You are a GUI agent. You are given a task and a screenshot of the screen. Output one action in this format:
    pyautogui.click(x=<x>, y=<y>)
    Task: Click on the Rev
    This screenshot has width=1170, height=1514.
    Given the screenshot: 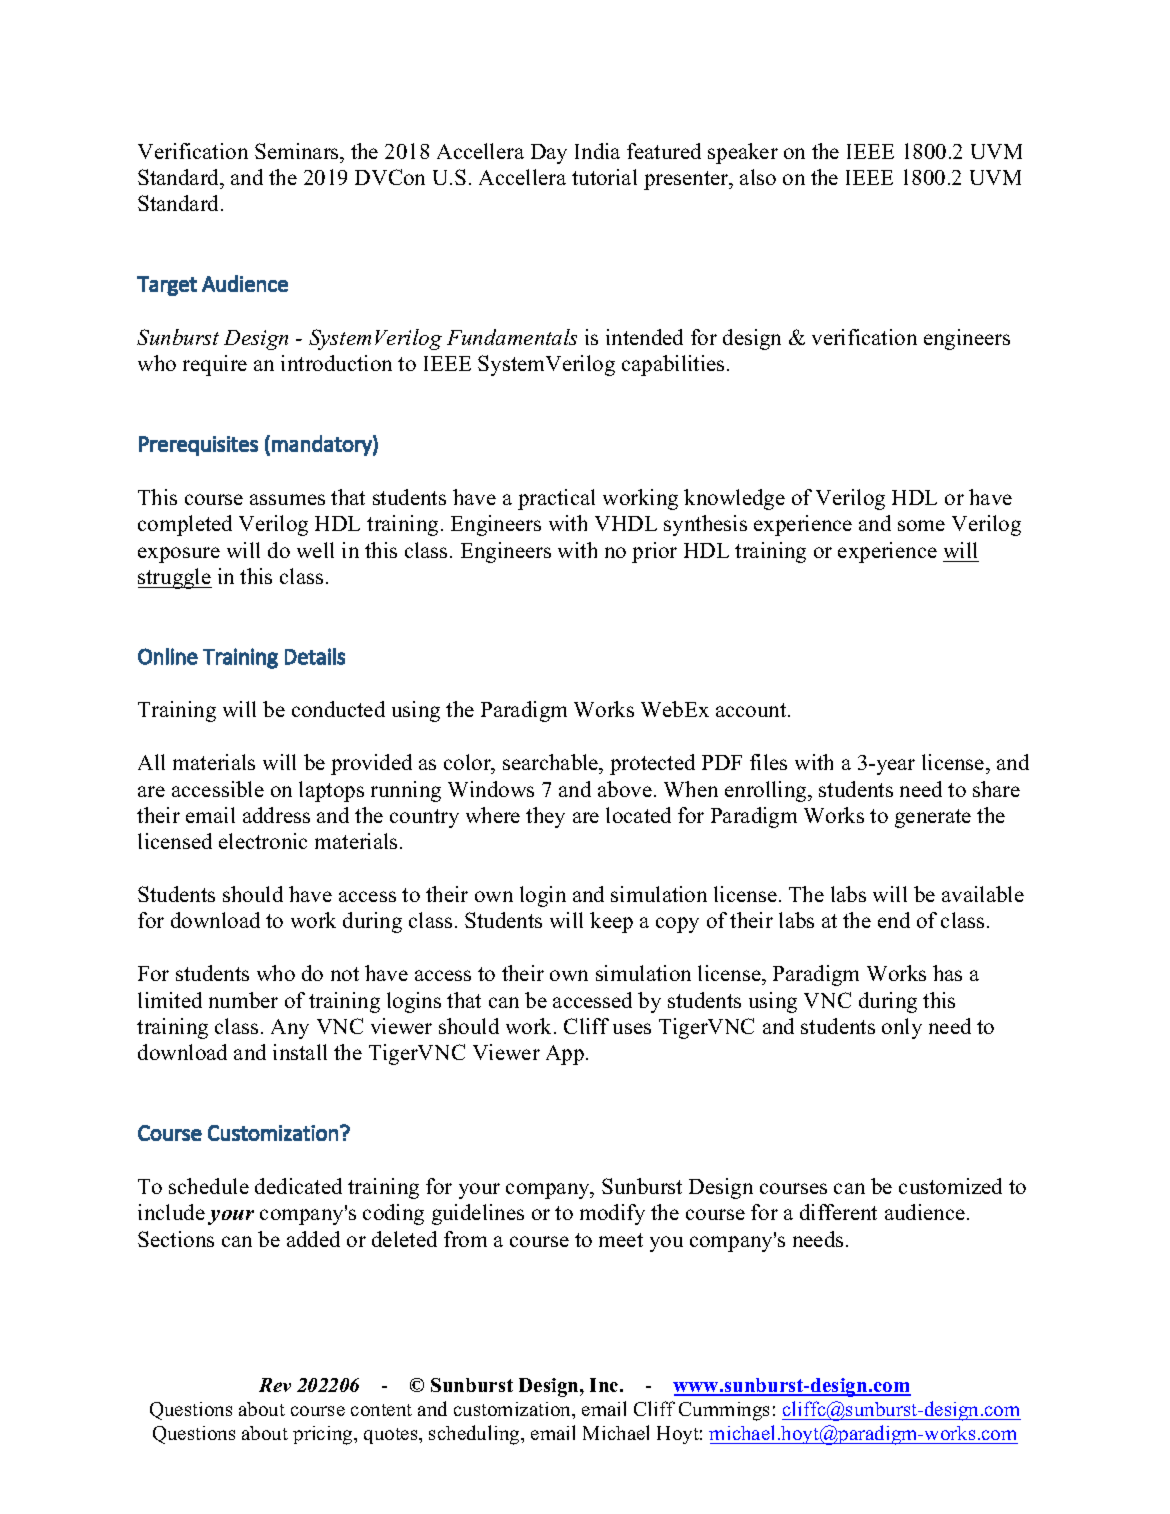 What is the action you would take?
    pyautogui.click(x=275, y=1385)
